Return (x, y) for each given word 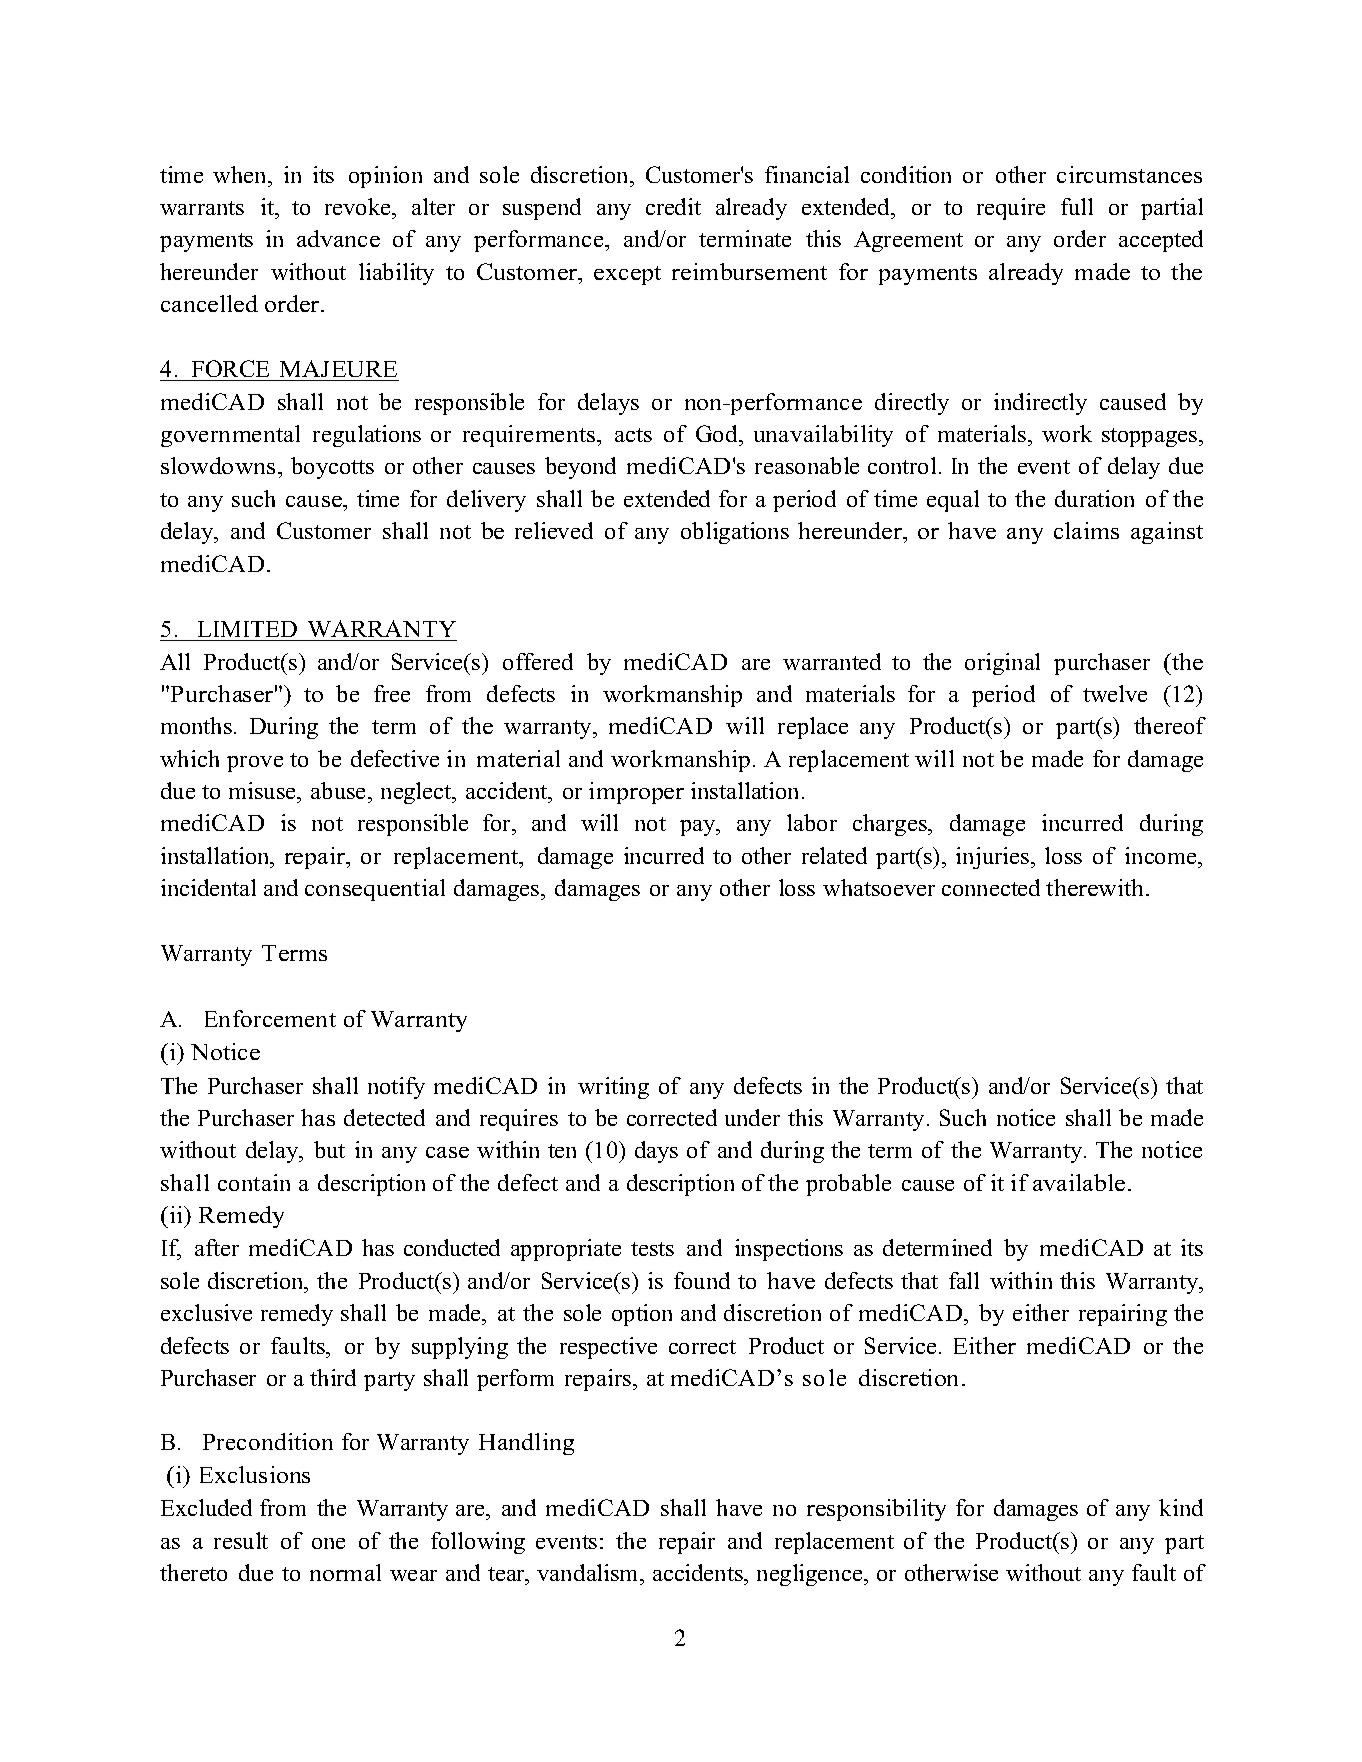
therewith (1096, 887)
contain (254, 1182)
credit (673, 206)
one (328, 1543)
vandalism (589, 1572)
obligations (735, 533)
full (1077, 206)
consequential (375, 890)
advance (338, 238)
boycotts (332, 468)
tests (652, 1249)
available (1079, 1182)
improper (636, 793)
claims (1086, 530)
